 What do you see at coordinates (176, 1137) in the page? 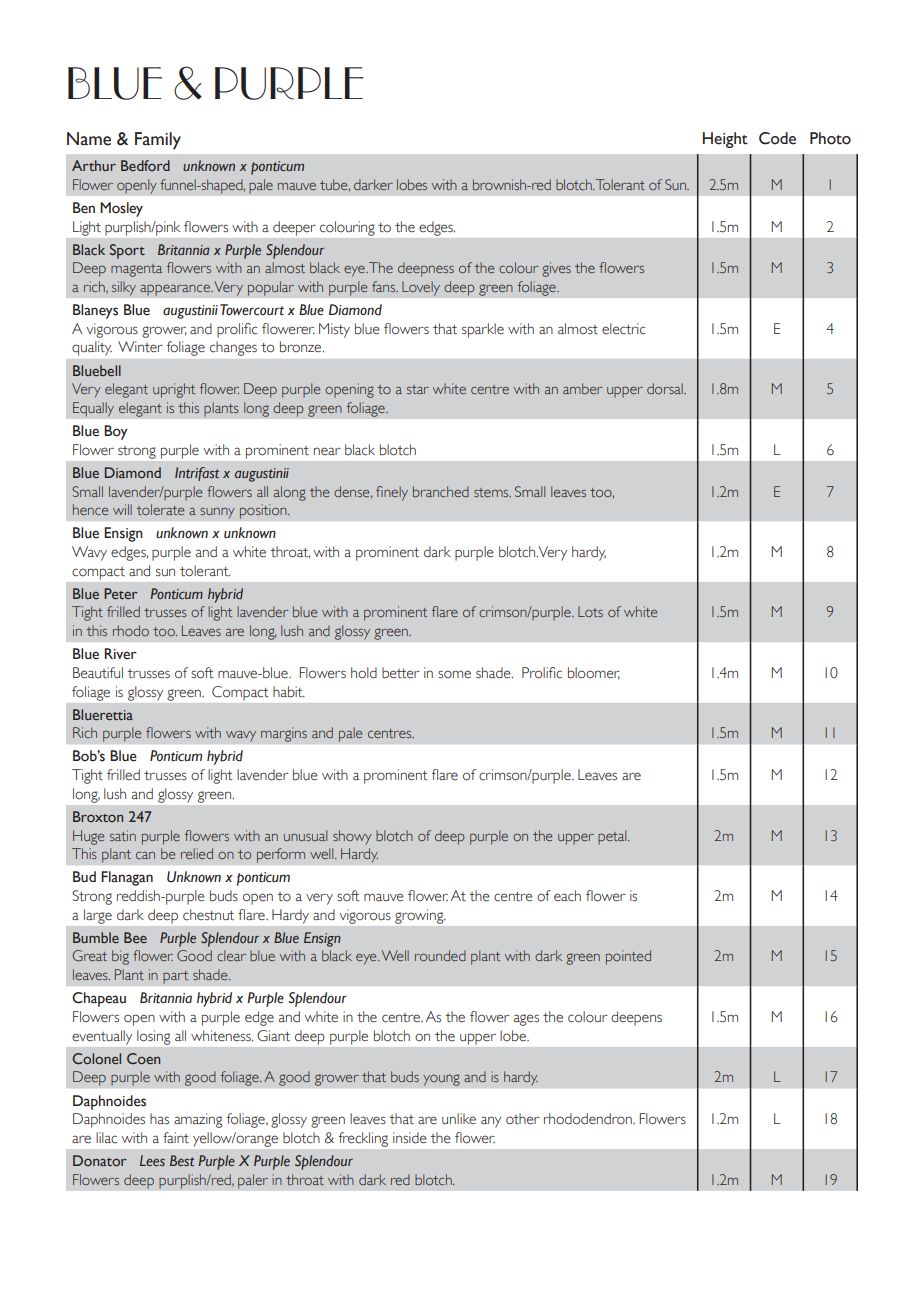
I see `faint` at bounding box center [176, 1137].
